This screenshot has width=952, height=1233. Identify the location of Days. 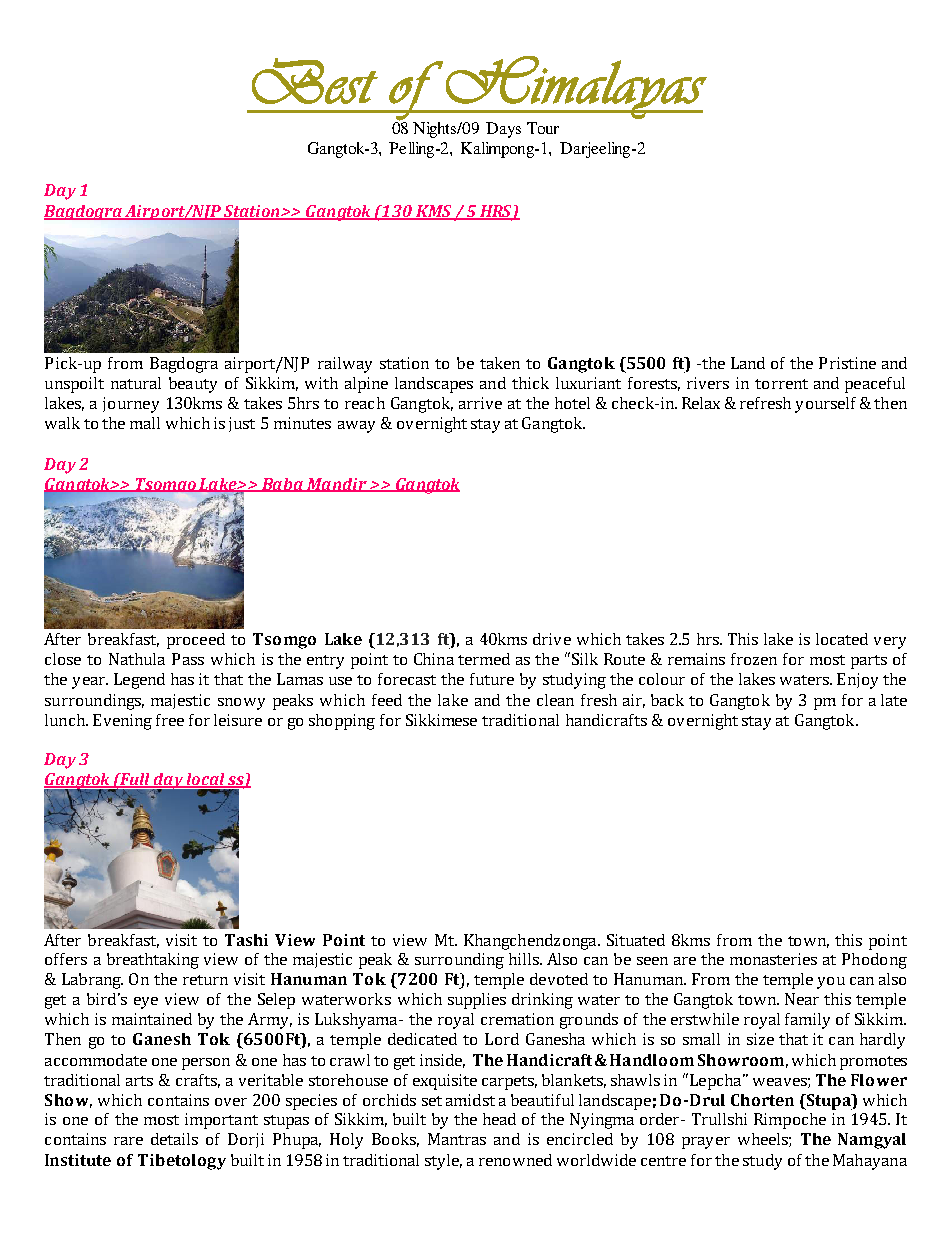
(503, 130).
